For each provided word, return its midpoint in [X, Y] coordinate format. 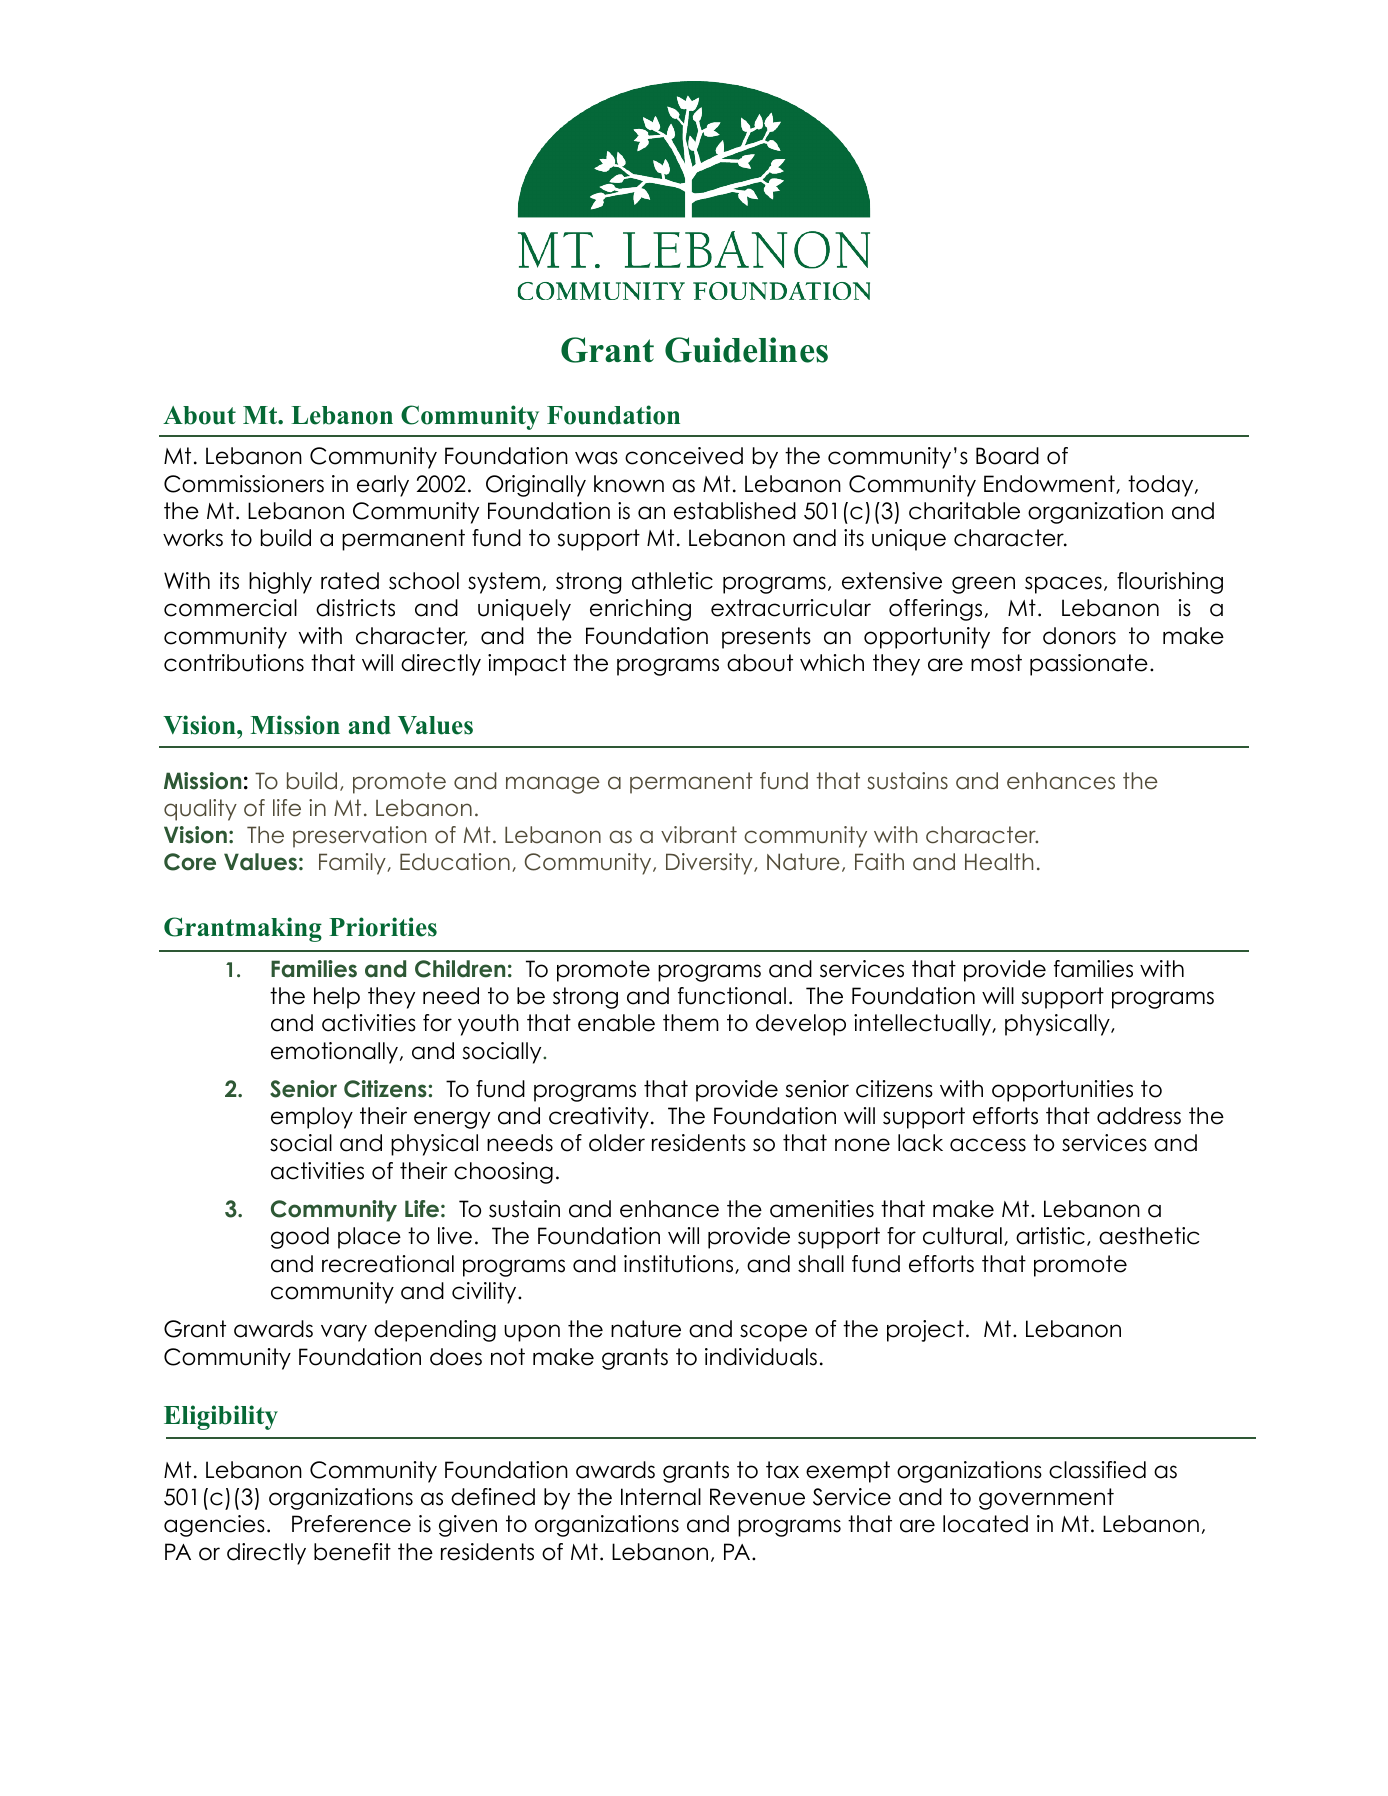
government [1046, 1499]
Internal [661, 1497]
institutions [680, 1264]
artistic [1050, 1236]
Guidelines [746, 350]
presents [766, 638]
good [300, 1238]
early [383, 486]
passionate [1089, 665]
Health [999, 862]
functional [732, 996]
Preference [351, 1524]
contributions [234, 663]
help [337, 998]
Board [1007, 456]
